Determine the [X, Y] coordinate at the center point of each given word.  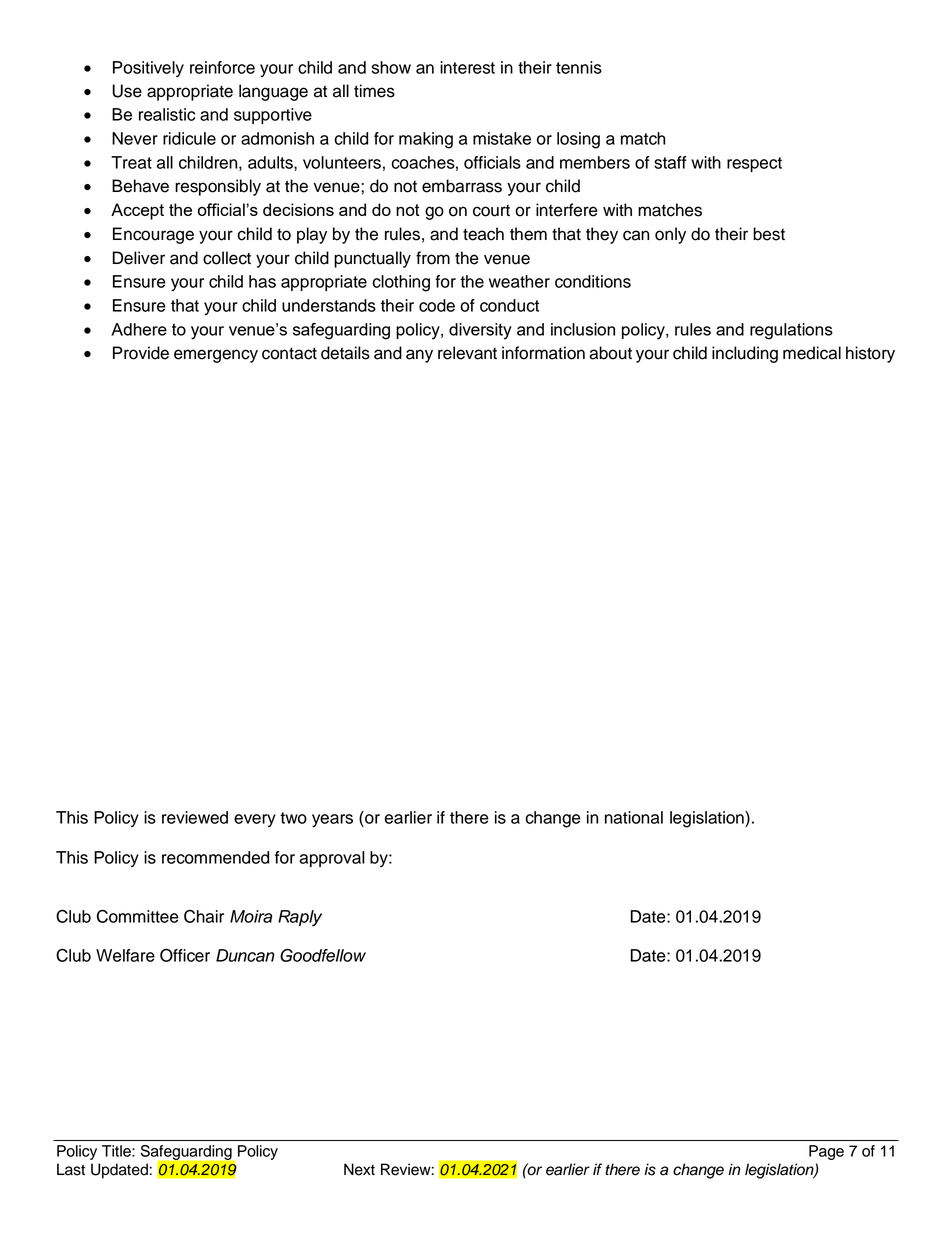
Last [71, 1169]
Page [826, 1152]
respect [754, 164]
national [634, 817]
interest [467, 67]
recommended [215, 857]
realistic [167, 114]
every [255, 820]
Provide [141, 353]
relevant [467, 353]
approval [332, 859]
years [332, 821]
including [745, 354]
